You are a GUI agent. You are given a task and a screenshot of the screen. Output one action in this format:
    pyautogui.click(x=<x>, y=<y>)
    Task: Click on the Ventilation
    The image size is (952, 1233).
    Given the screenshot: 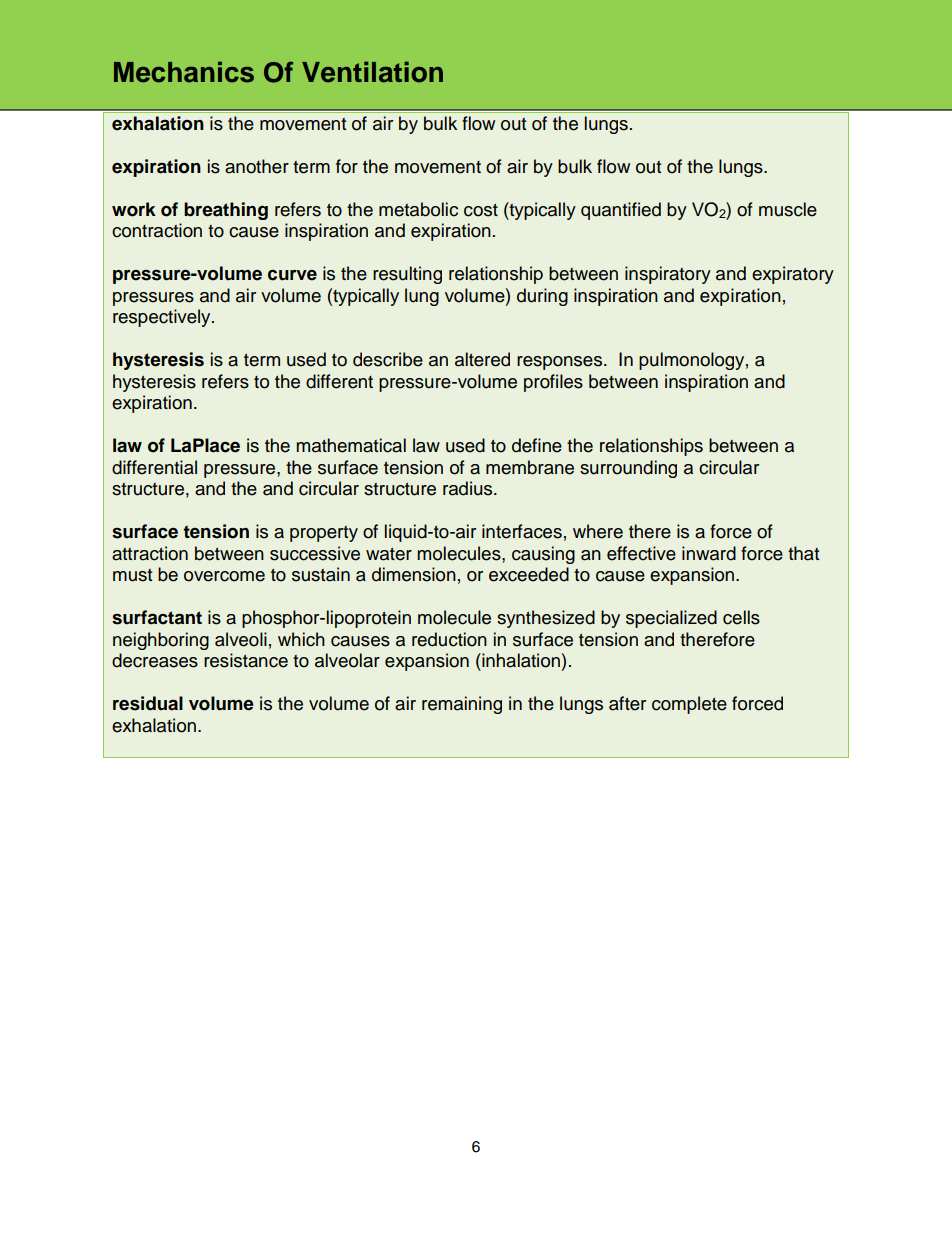 What is the action you would take?
    pyautogui.click(x=372, y=72)
